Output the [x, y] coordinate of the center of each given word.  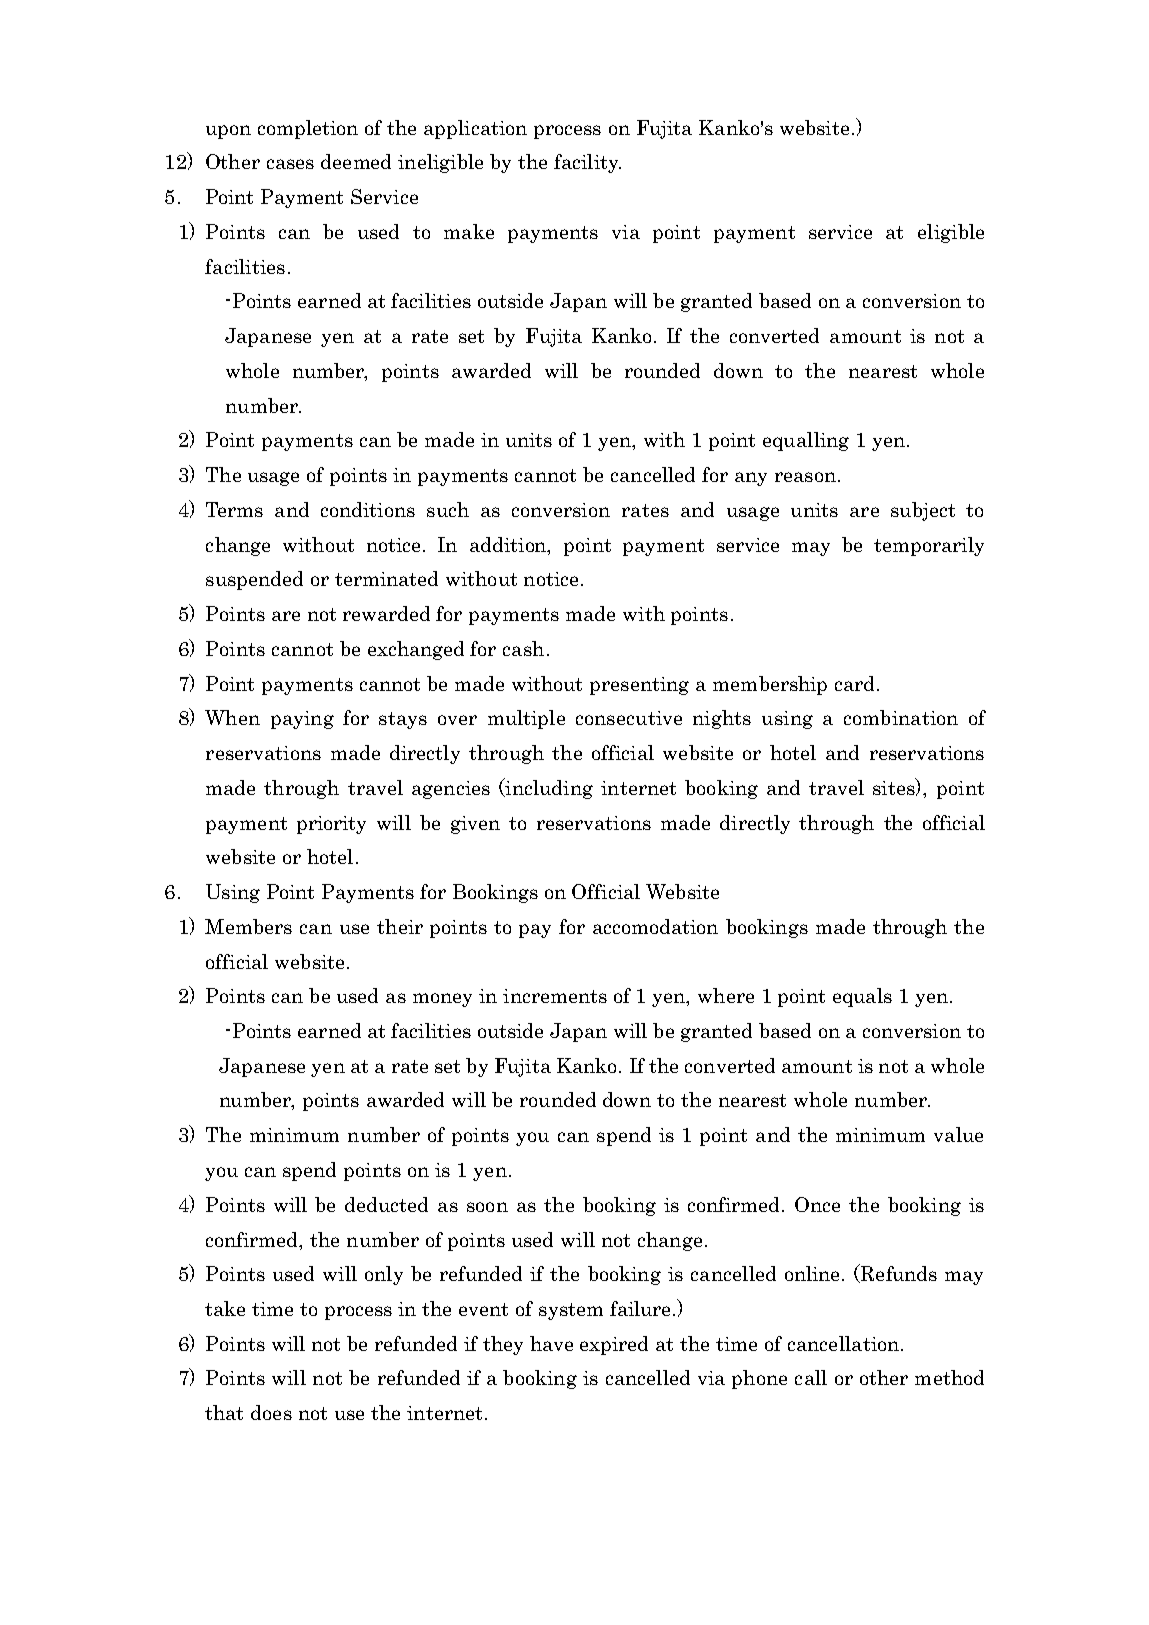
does [271, 1412]
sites [895, 787]
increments [555, 996]
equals [862, 997]
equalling [806, 441]
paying [302, 720]
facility [587, 163]
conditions [368, 509]
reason [805, 477]
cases [290, 164]
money [442, 1000]
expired [614, 1345]
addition [509, 544]
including [548, 788]
